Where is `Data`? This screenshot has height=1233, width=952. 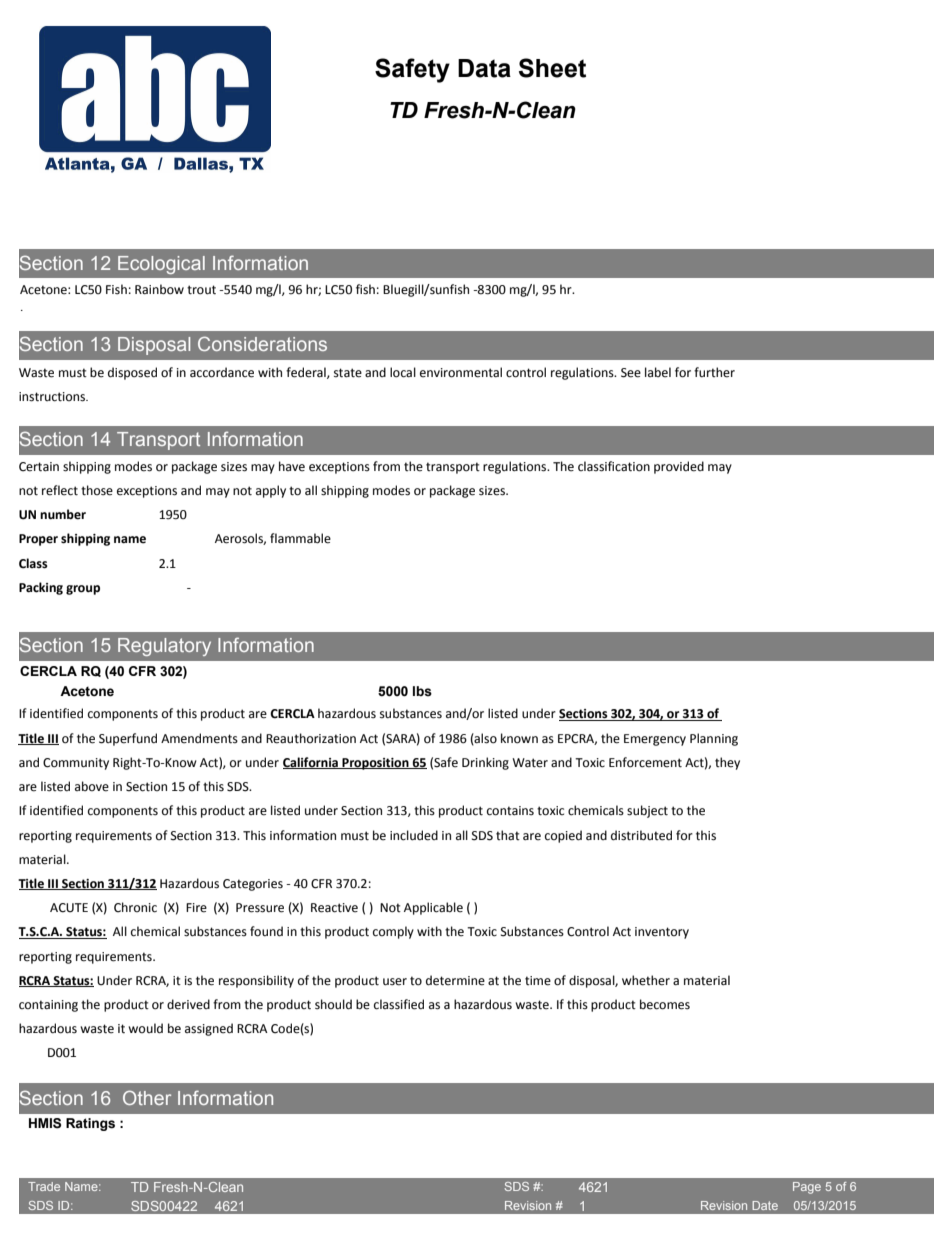 Data is located at coordinates (484, 68).
